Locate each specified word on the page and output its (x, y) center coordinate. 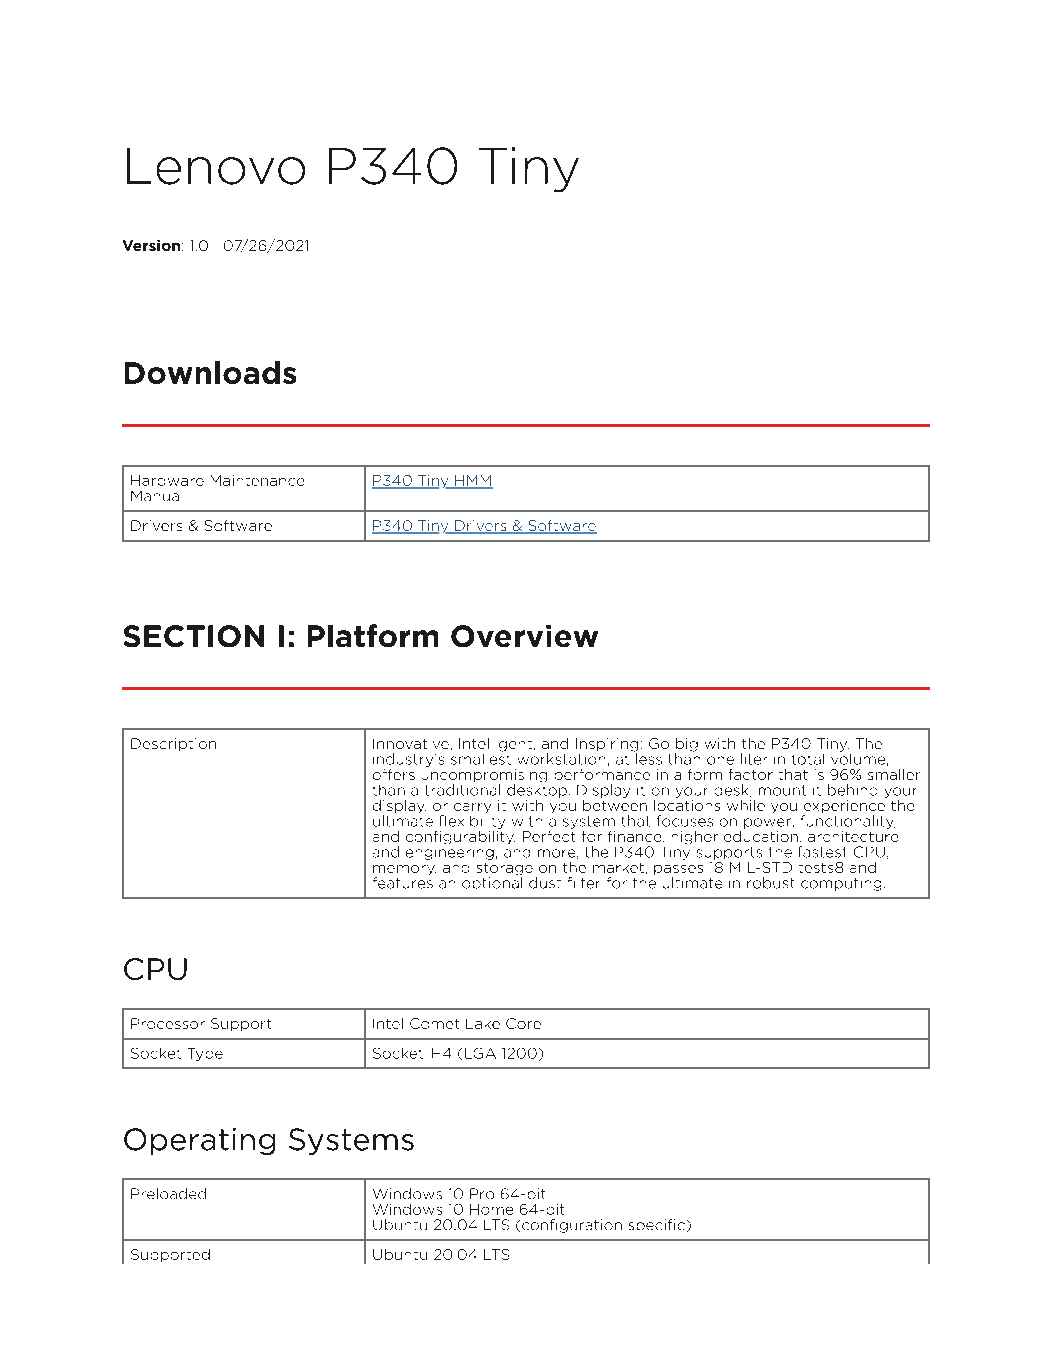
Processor (168, 1023)
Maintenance (257, 480)
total (808, 759)
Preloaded (168, 1193)
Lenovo (216, 166)
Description (173, 744)
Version (151, 245)
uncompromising (484, 777)
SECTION (194, 636)
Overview (524, 636)
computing (841, 884)
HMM (473, 481)
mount (782, 790)
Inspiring (607, 746)
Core (523, 1023)
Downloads (210, 372)
